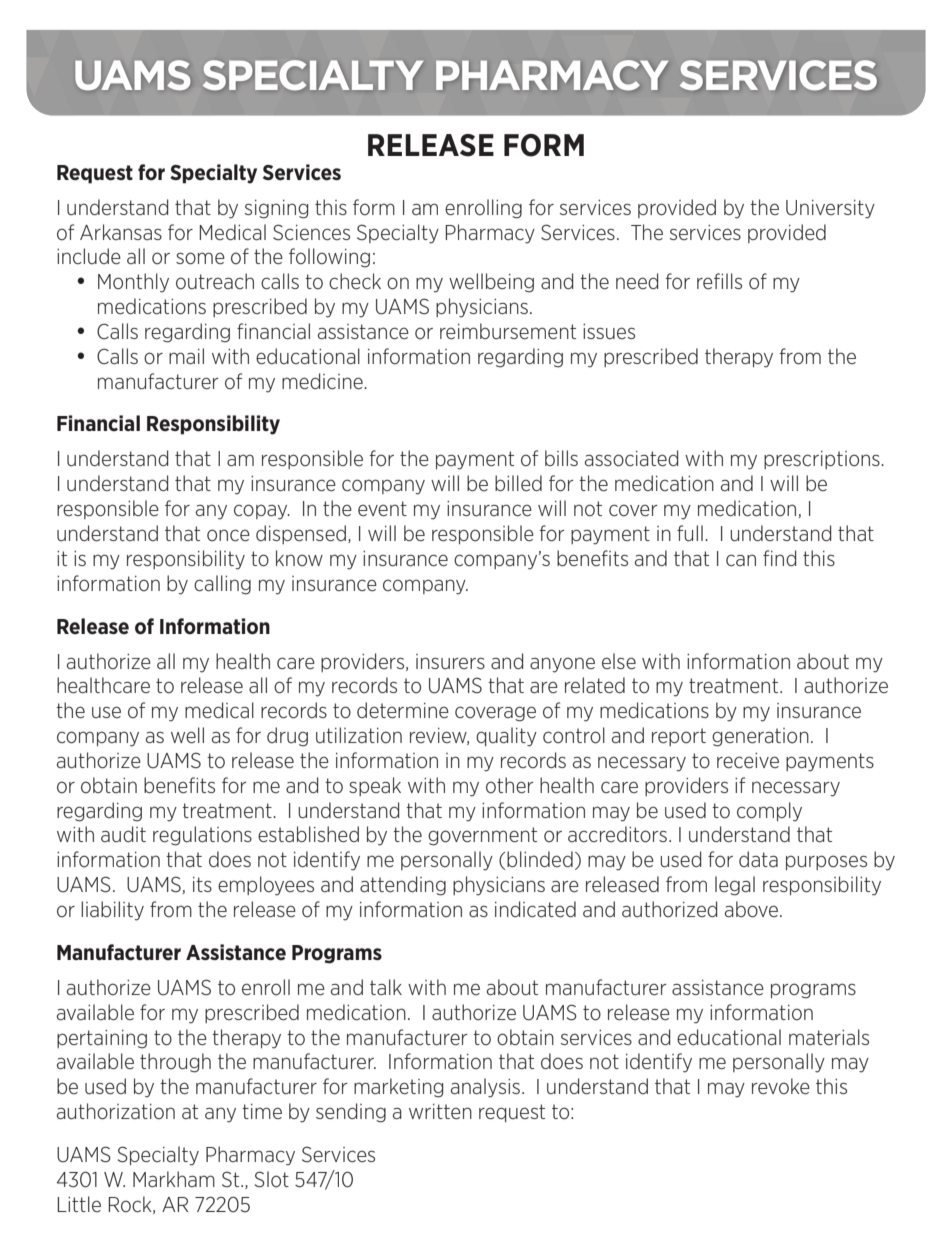  Describe the element at coordinates (518, 483) in the image. I see `billed` at that location.
